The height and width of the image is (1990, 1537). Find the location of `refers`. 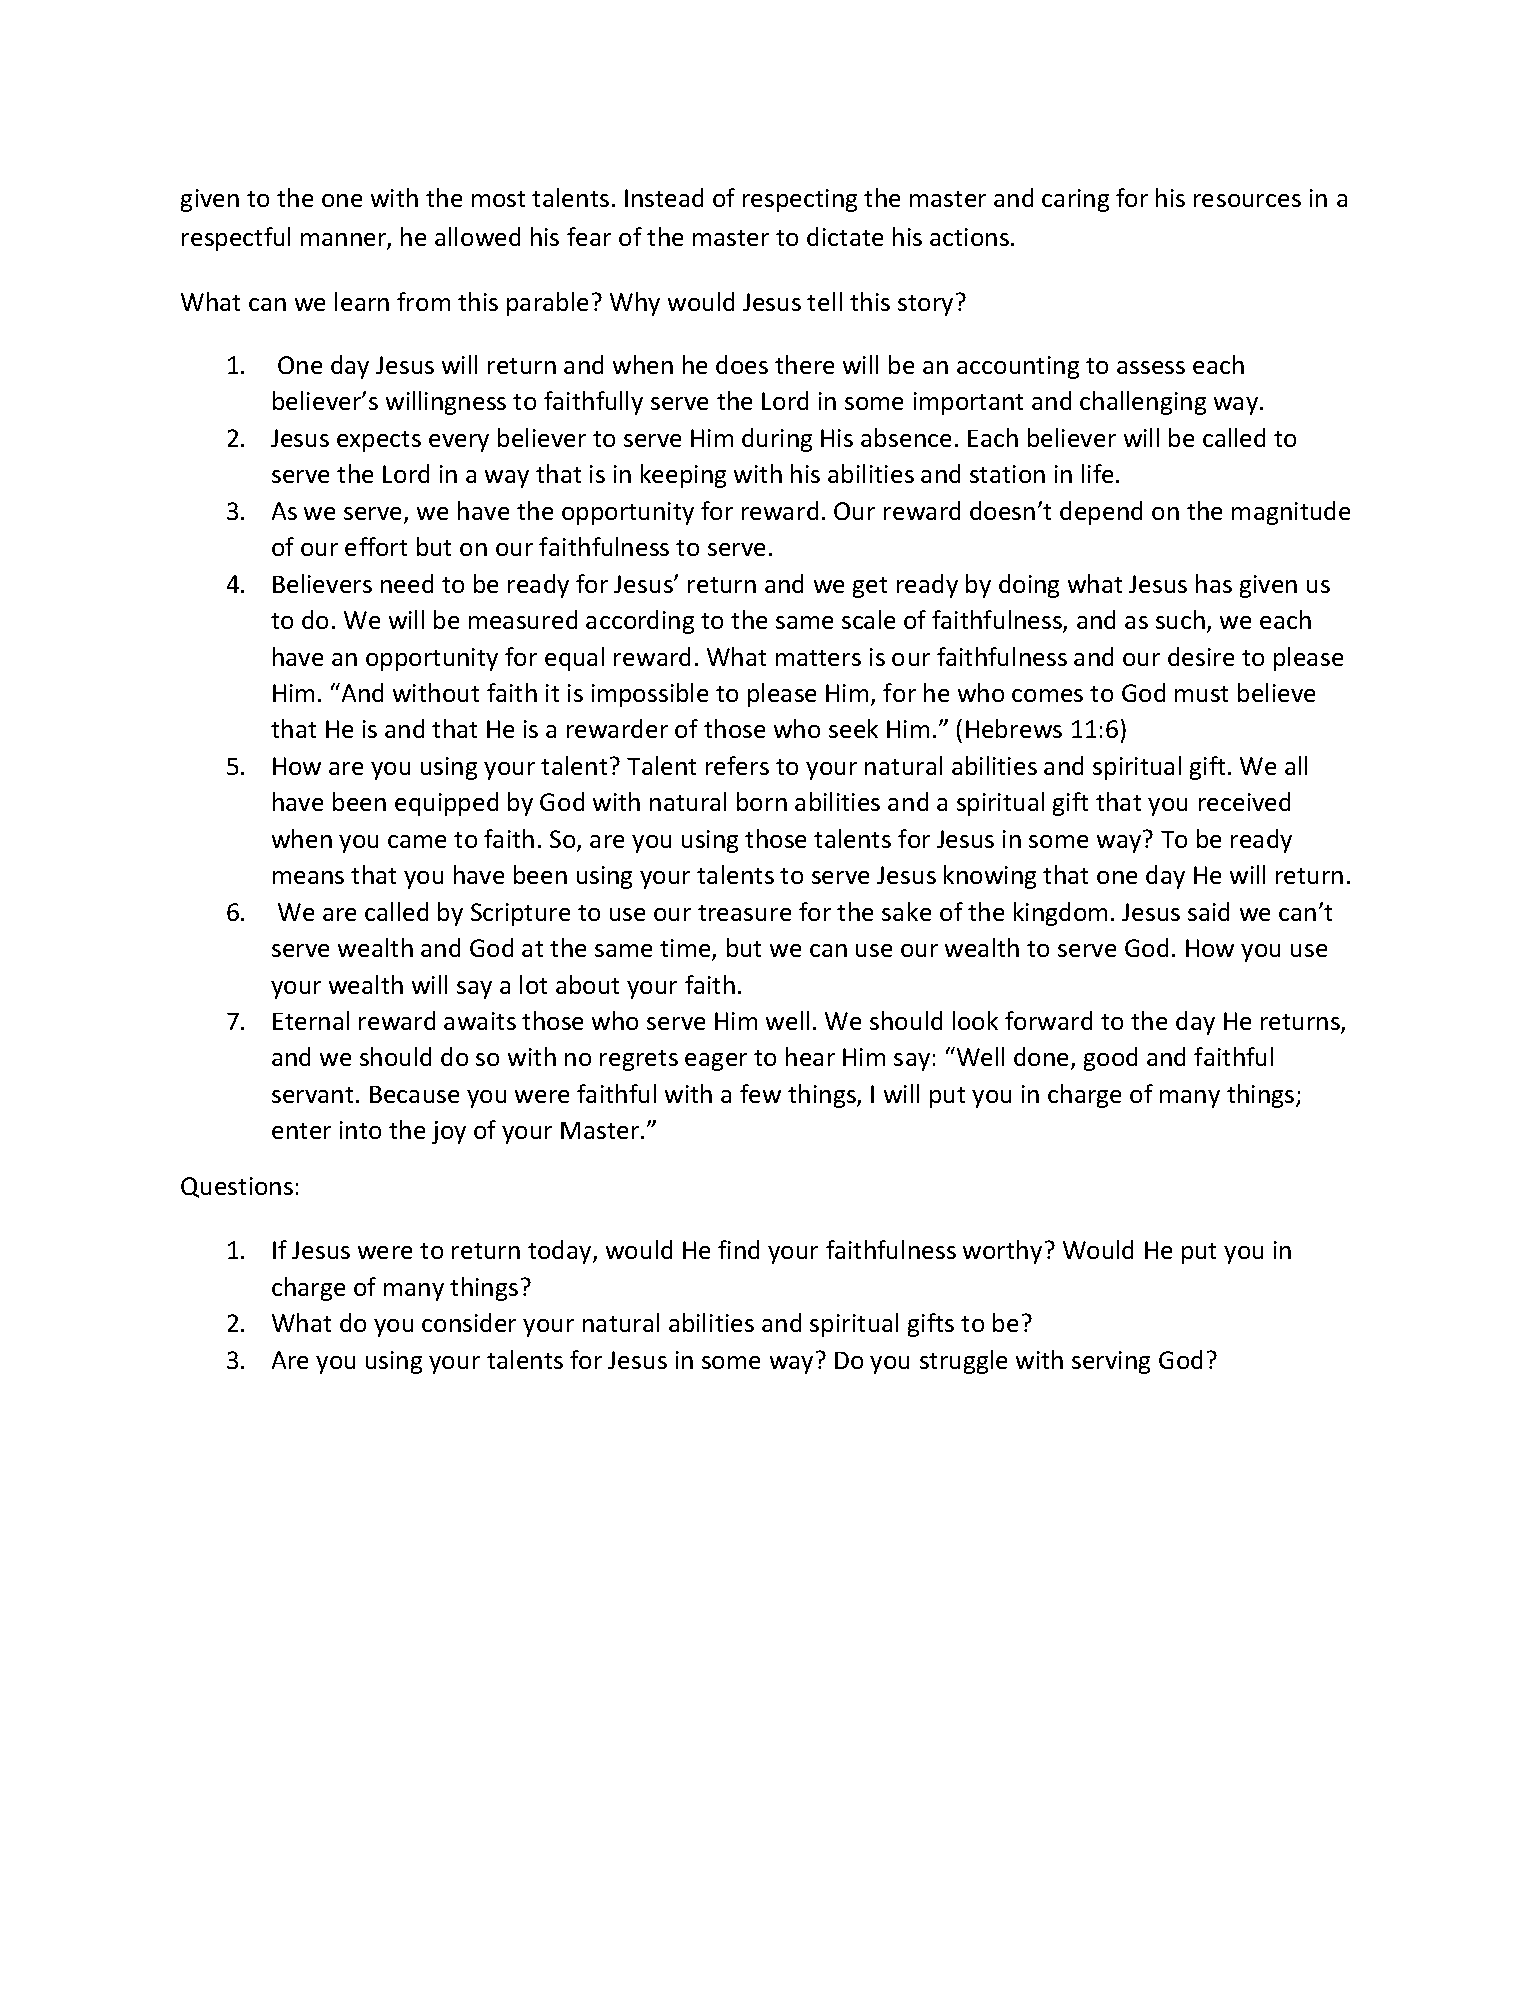

refers is located at coordinates (737, 765).
